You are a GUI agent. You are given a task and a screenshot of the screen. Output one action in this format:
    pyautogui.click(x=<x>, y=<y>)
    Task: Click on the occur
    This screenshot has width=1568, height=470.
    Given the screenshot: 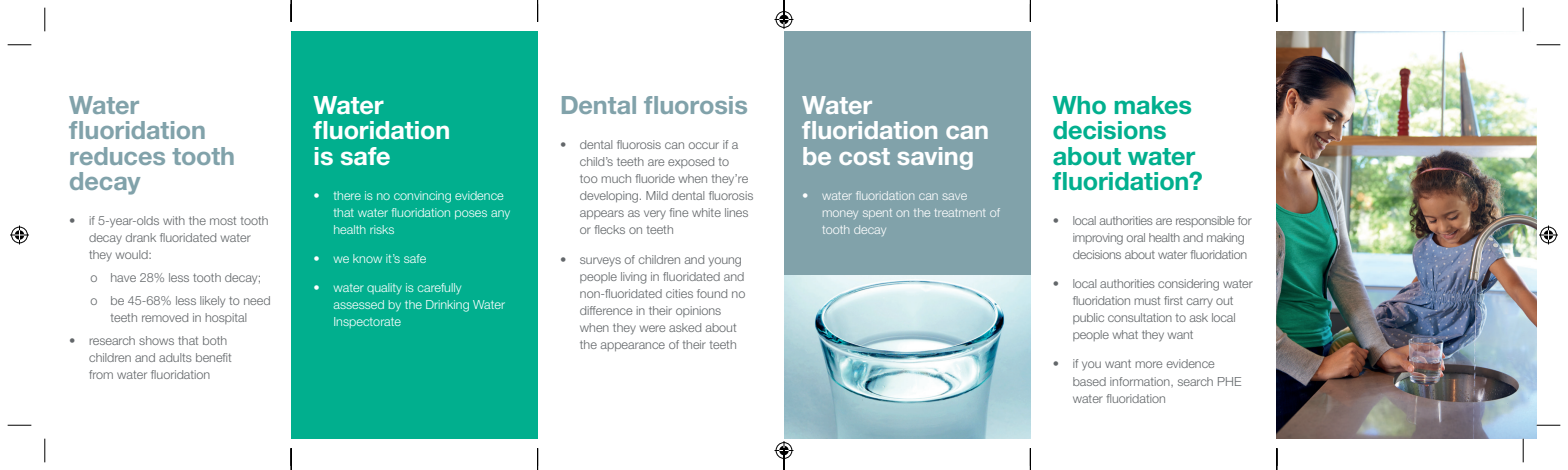 What is the action you would take?
    pyautogui.click(x=704, y=145)
